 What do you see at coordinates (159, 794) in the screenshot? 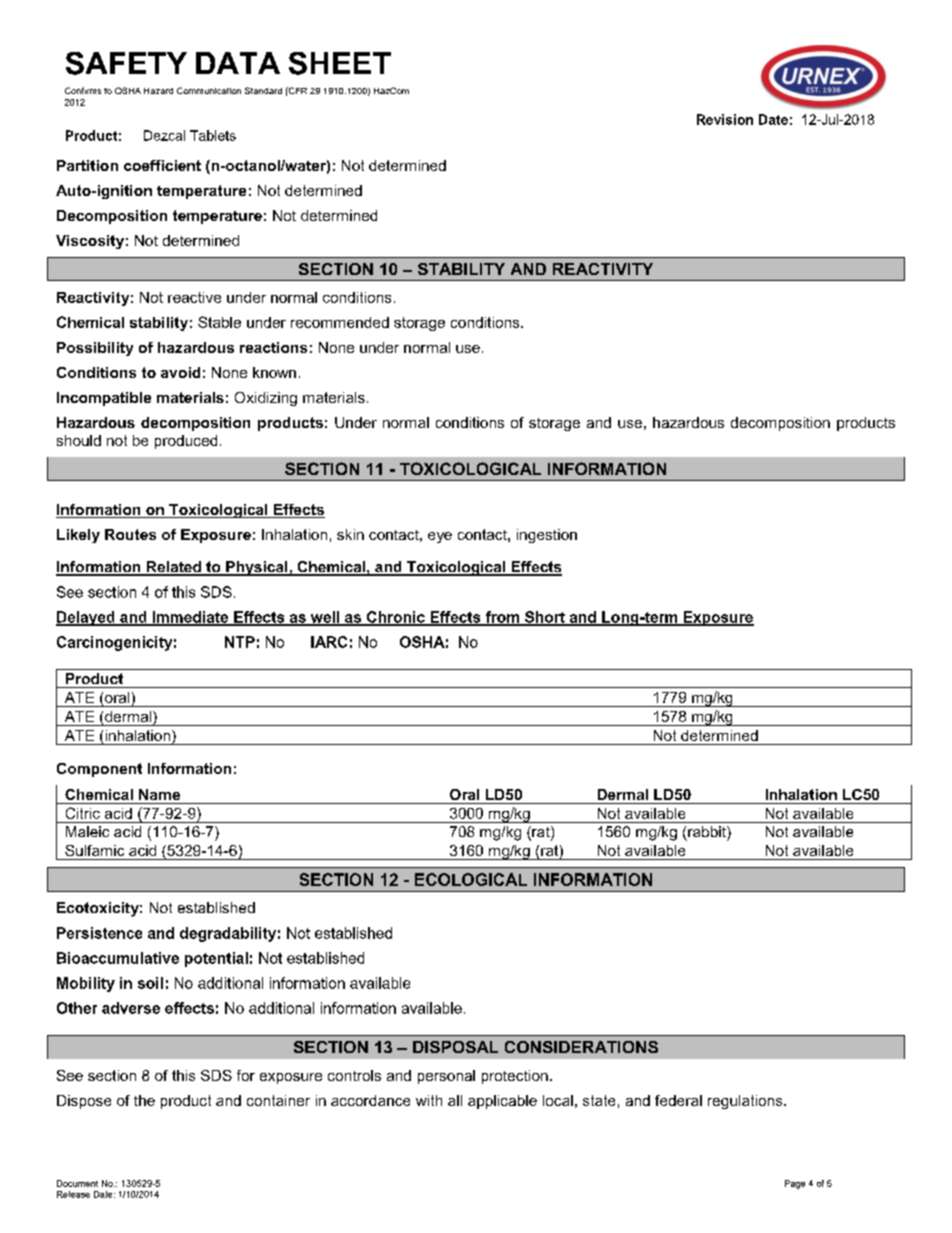
I see `Name` at bounding box center [159, 794].
